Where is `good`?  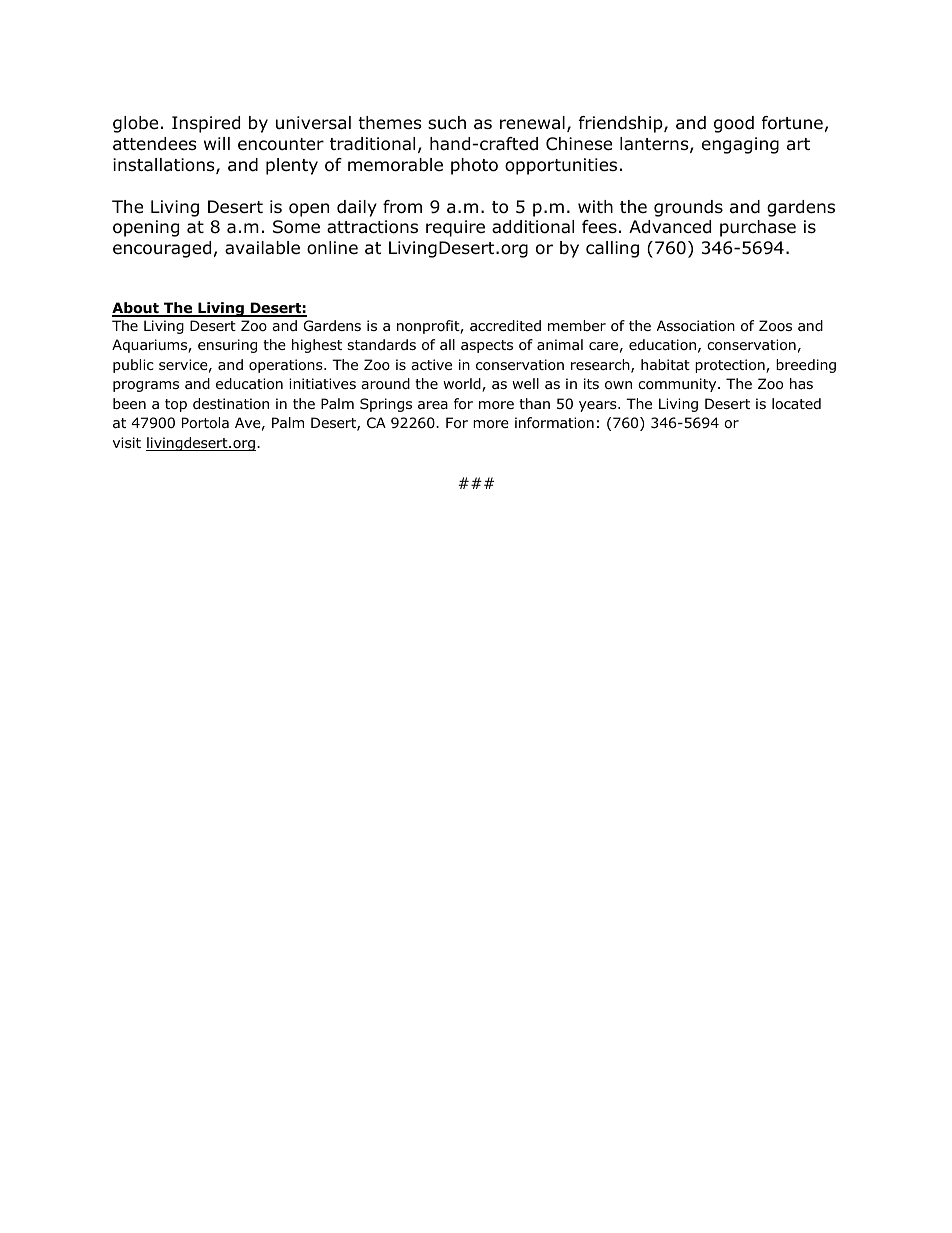
good is located at coordinates (734, 124).
